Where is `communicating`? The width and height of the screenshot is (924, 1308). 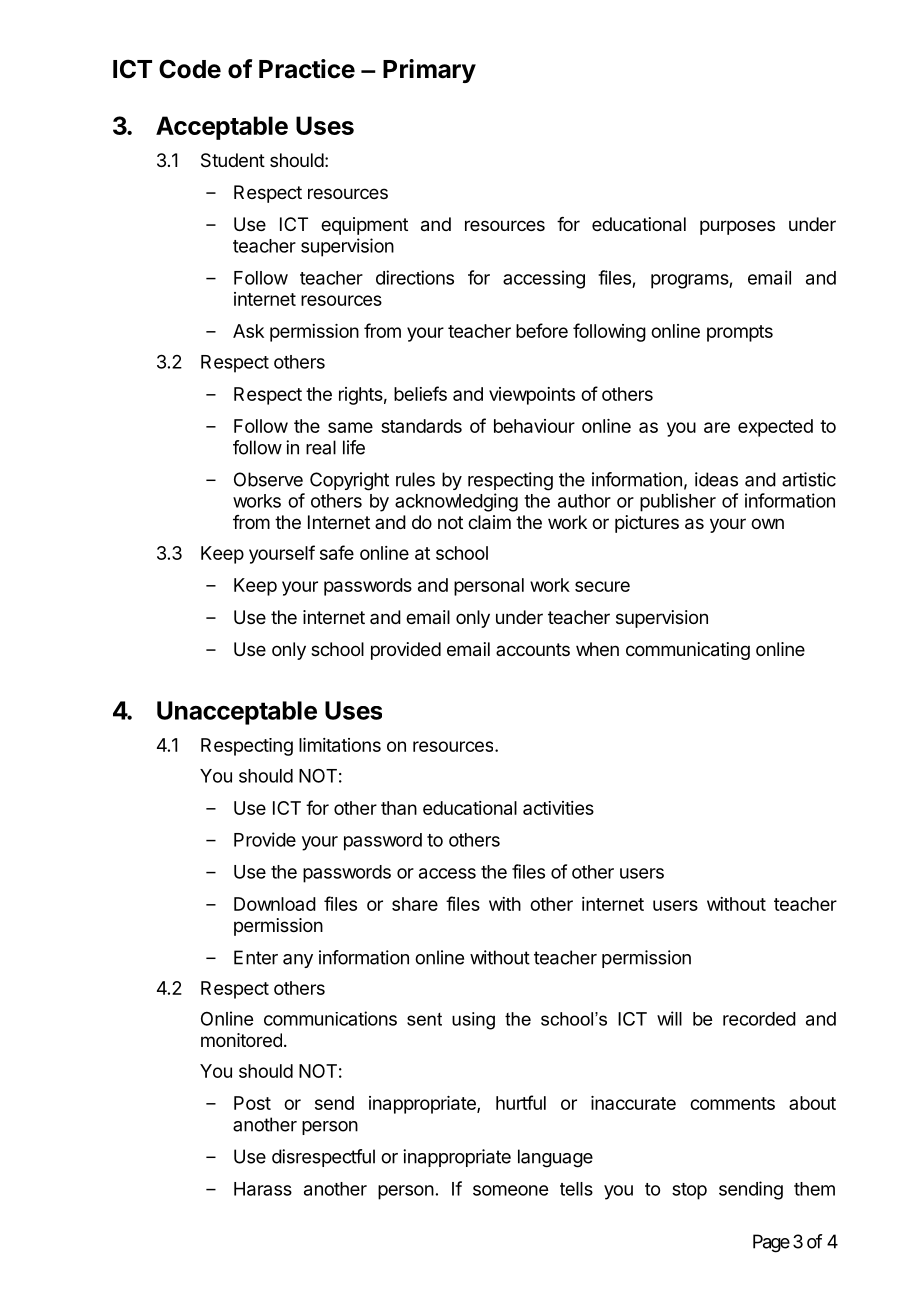
communicating is located at coordinates (688, 651).
